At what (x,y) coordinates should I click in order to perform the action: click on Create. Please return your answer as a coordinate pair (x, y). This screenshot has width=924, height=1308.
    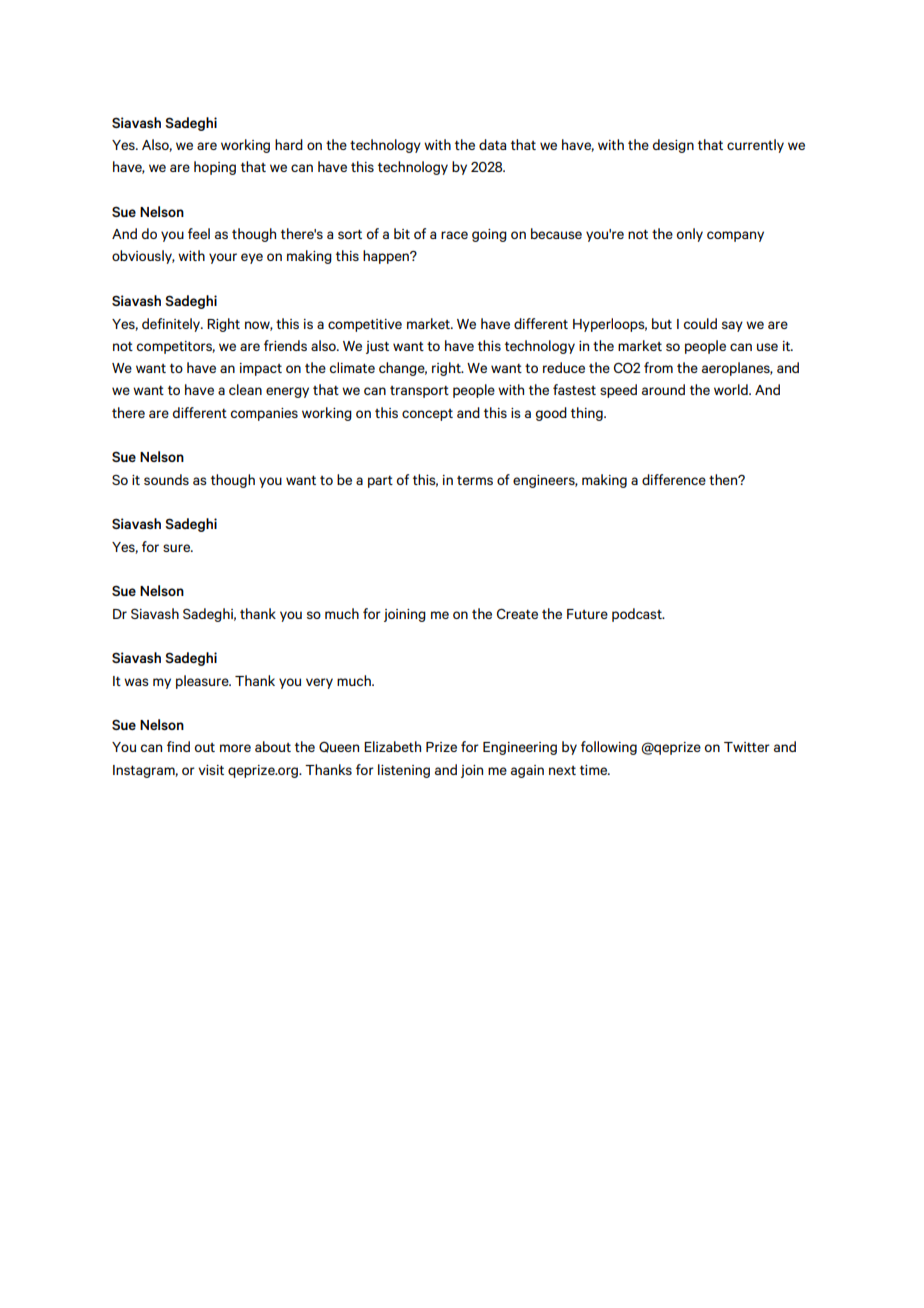
    Looking at the image, I should click on (517, 614).
